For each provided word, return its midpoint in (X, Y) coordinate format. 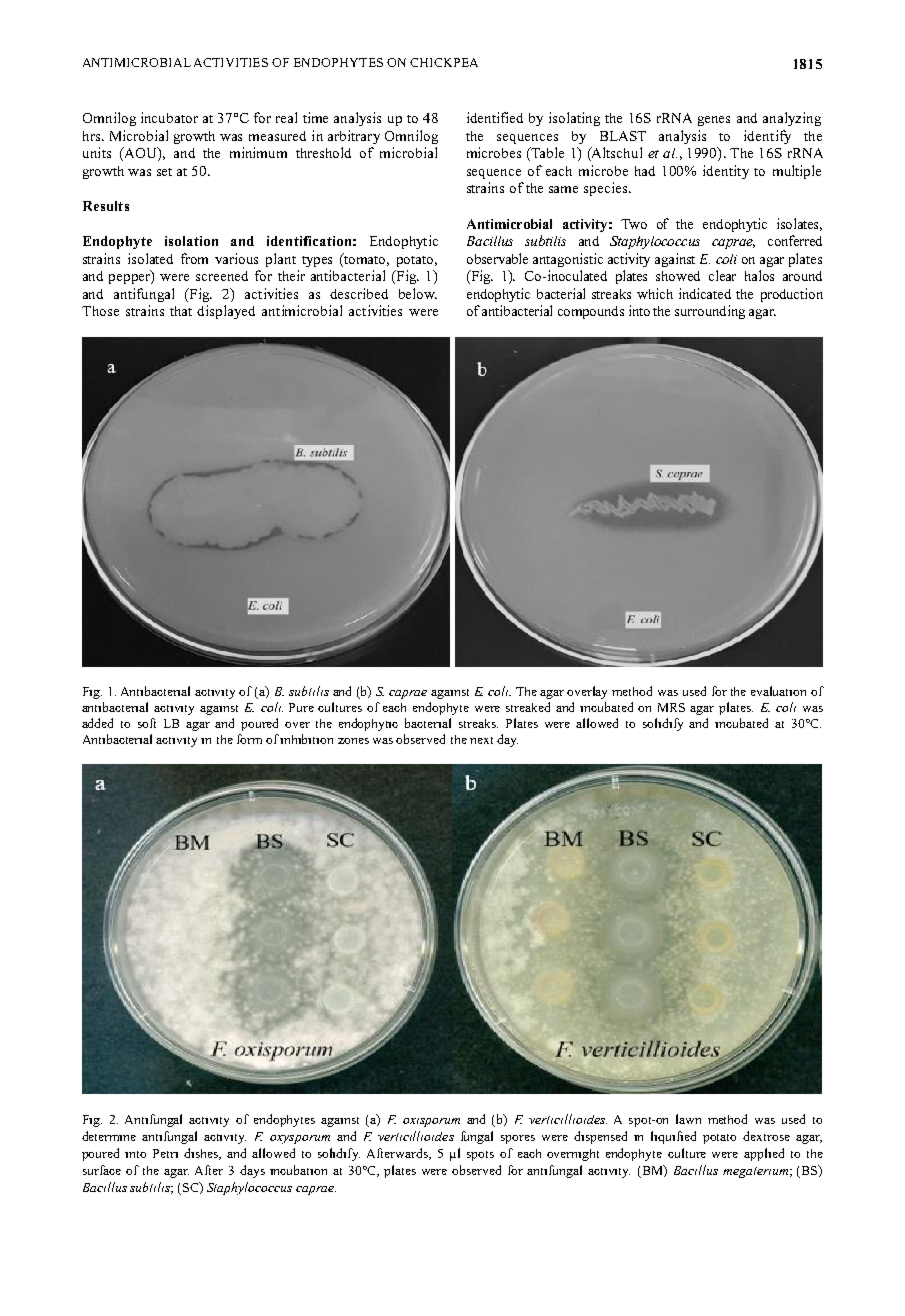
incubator (169, 117)
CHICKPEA (444, 62)
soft (147, 723)
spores (518, 1139)
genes (714, 121)
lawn (688, 1119)
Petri (165, 1153)
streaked (528, 707)
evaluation (778, 691)
